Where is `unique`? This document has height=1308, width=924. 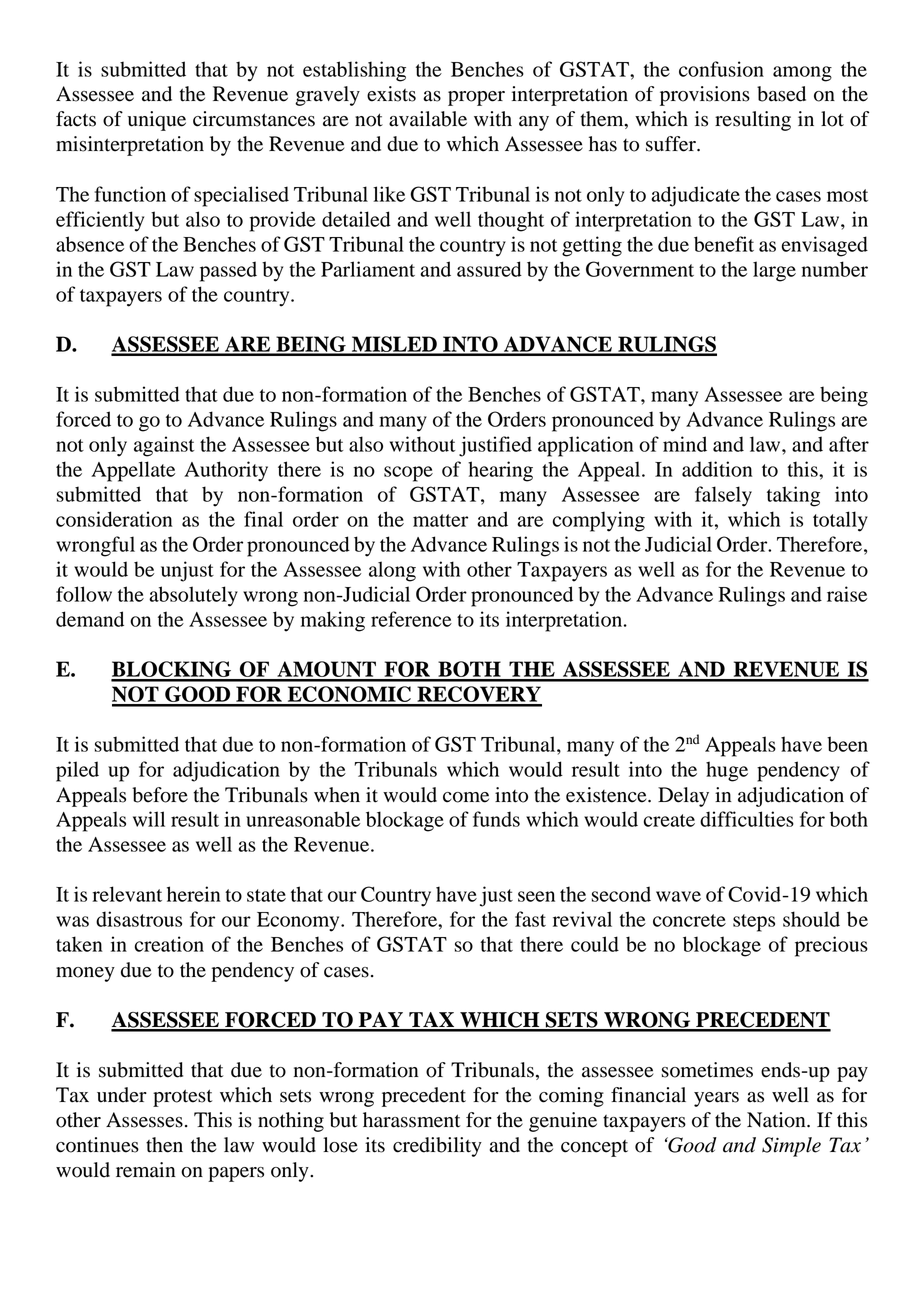 unique is located at coordinates (157, 121).
